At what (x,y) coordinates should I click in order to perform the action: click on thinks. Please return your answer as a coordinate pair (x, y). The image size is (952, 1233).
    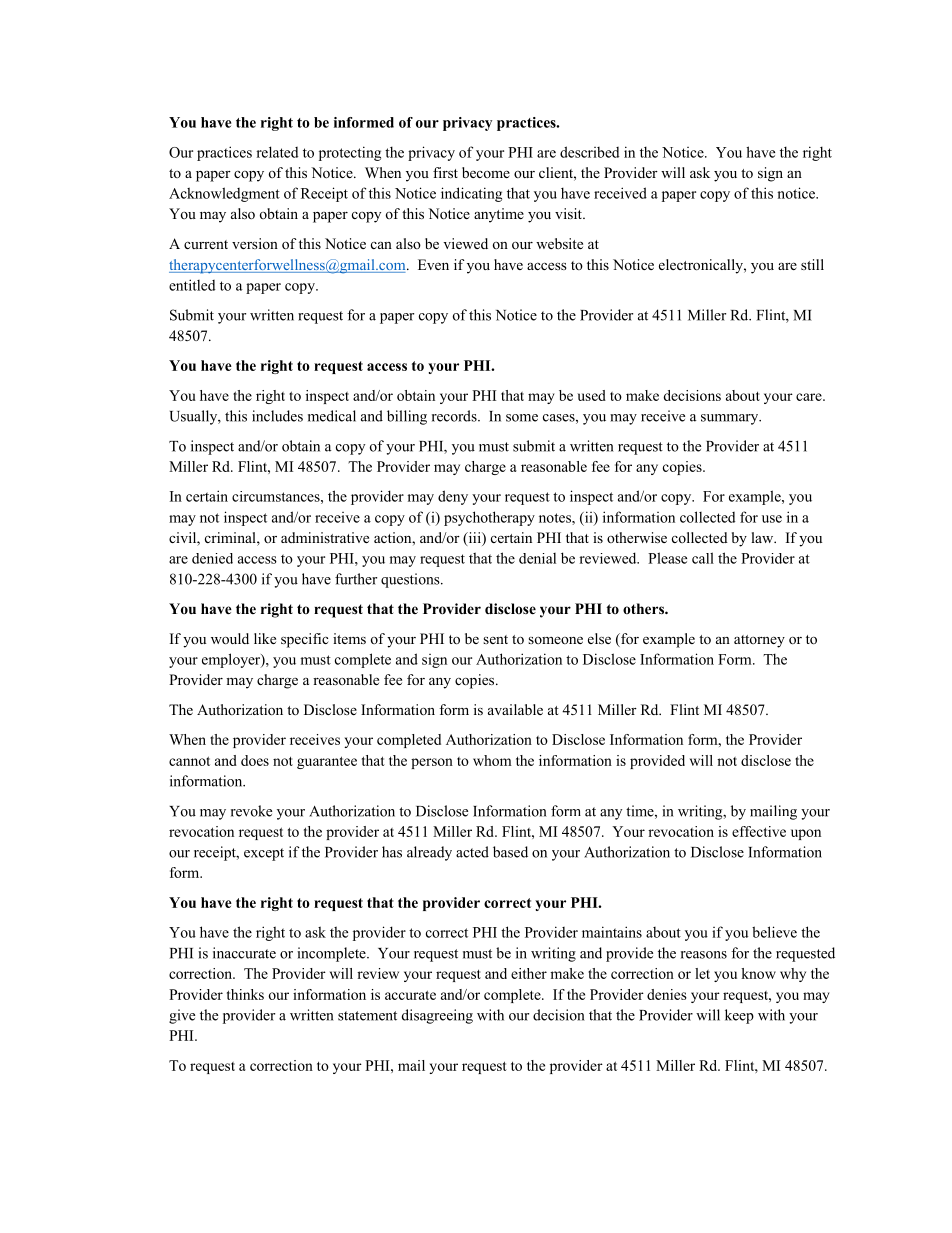
    Looking at the image, I should click on (245, 994).
